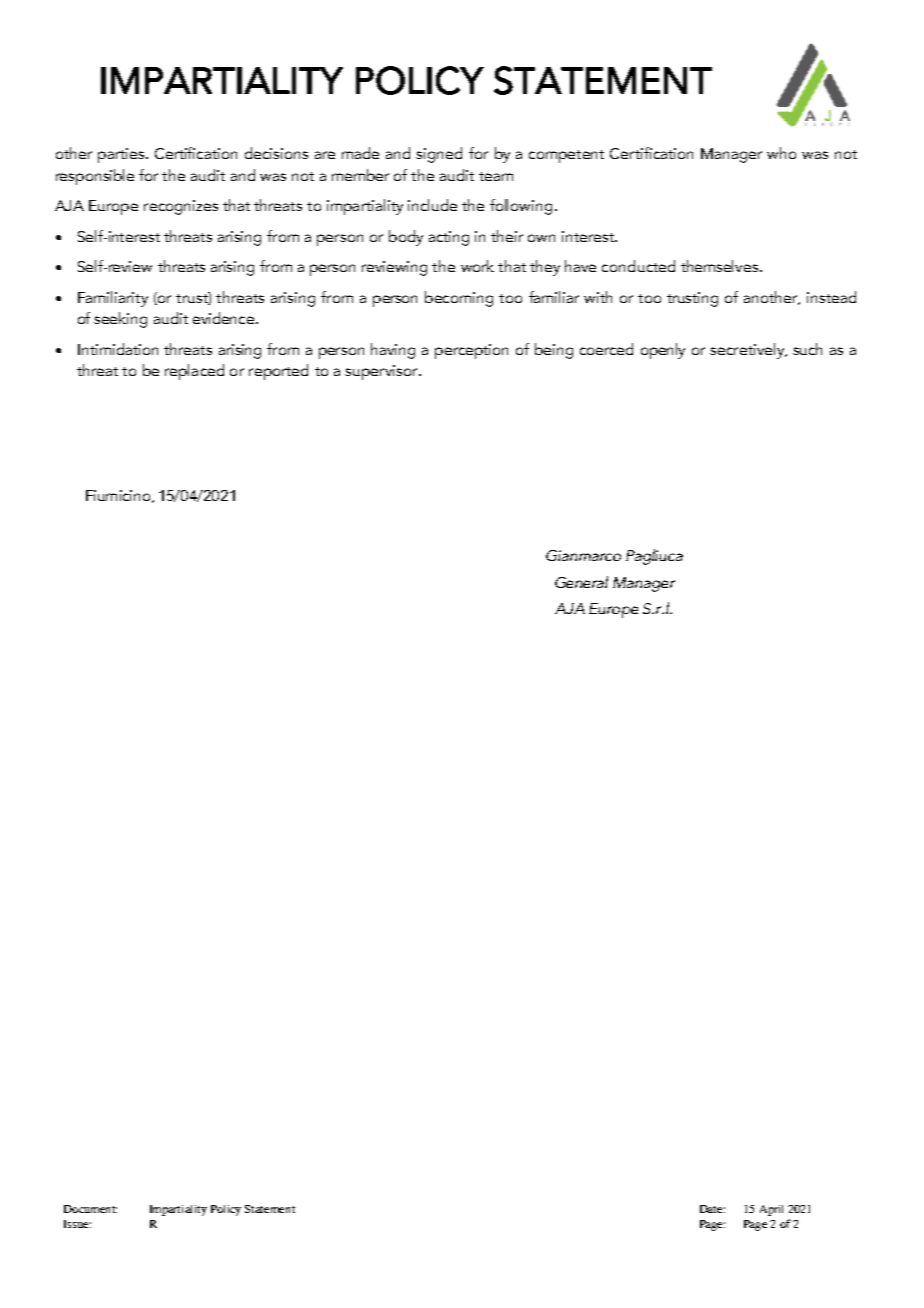  Describe the element at coordinates (393, 351) in the document. I see `having` at that location.
